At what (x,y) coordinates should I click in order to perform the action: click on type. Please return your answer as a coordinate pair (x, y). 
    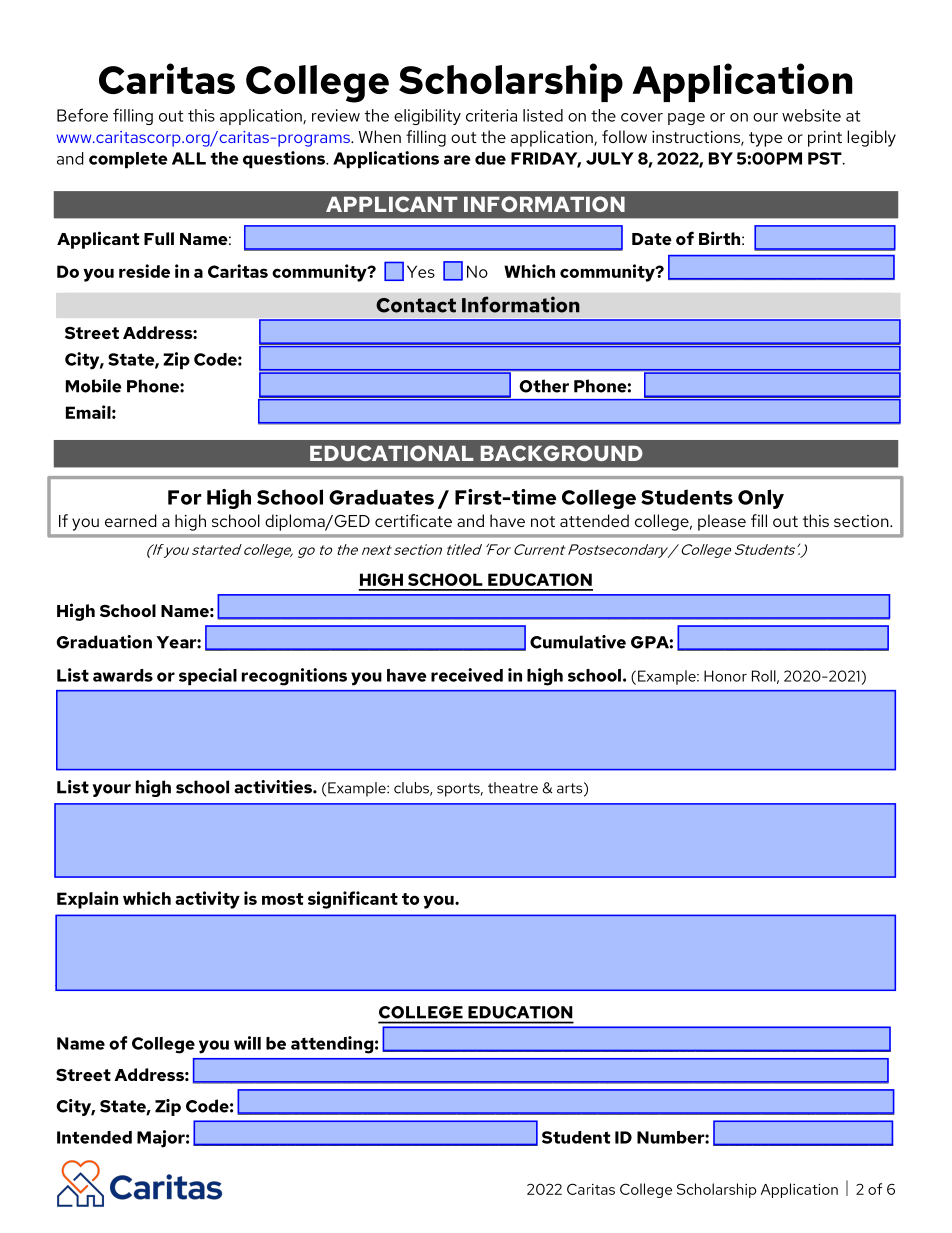
    Looking at the image, I should click on (765, 139).
